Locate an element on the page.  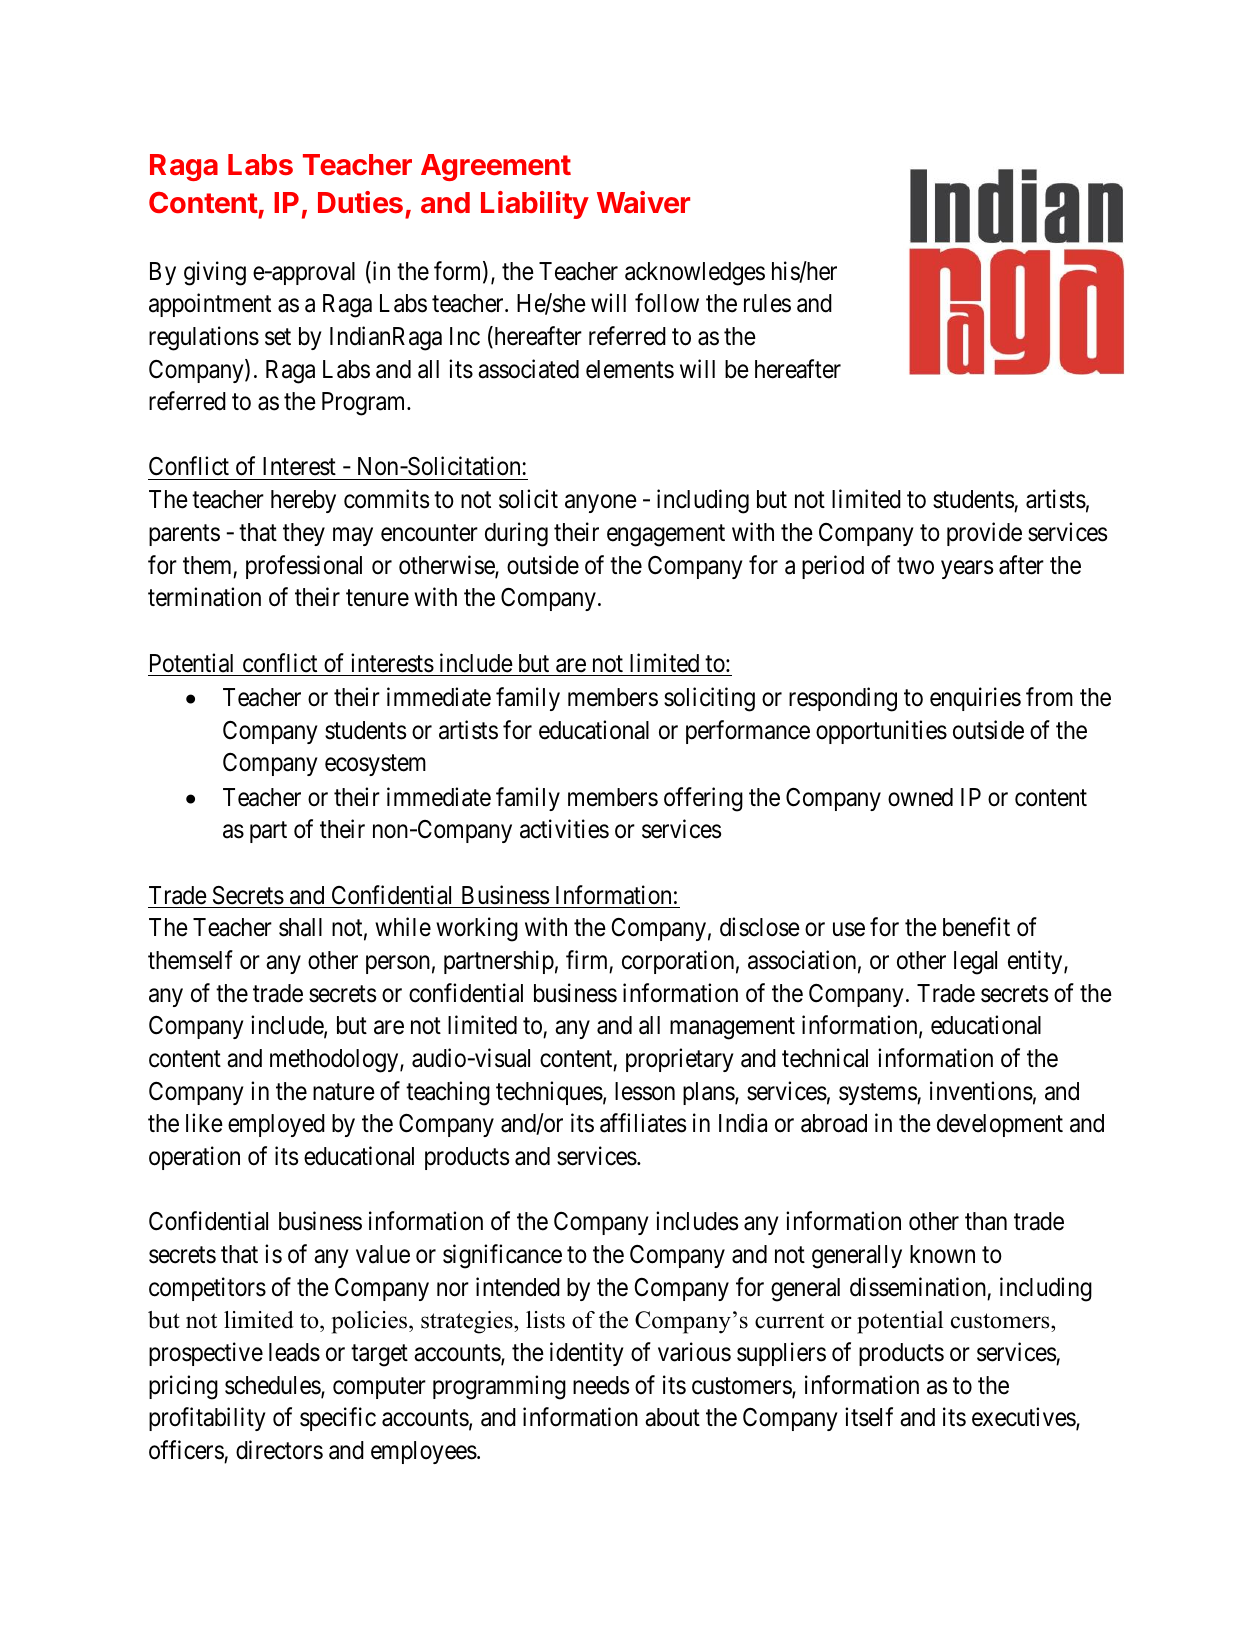
inventions is located at coordinates (981, 1091).
